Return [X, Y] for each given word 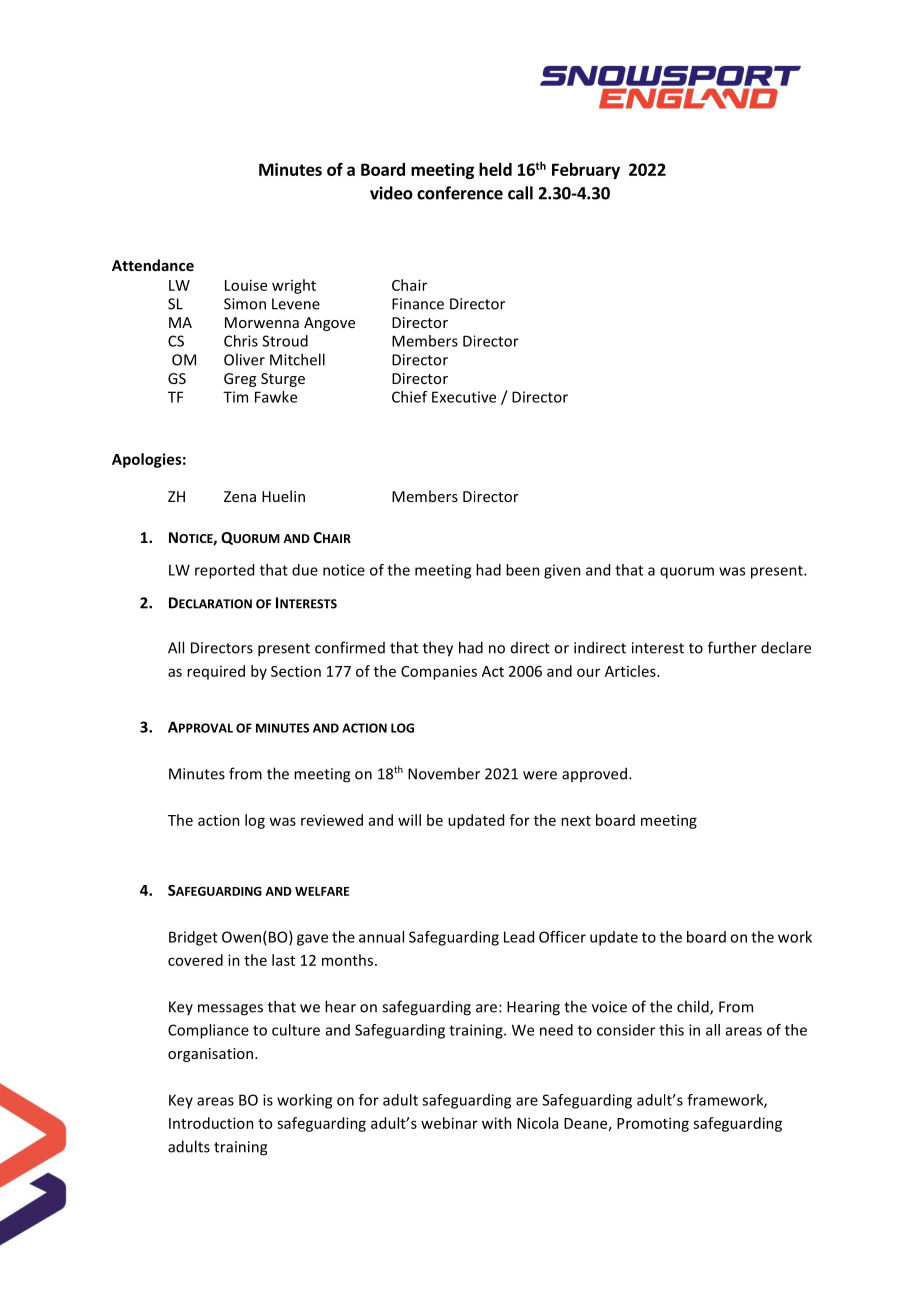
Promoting [653, 1124]
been [523, 570]
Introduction [211, 1123]
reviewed [332, 820]
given [562, 571]
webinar [449, 1123]
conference [460, 193]
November [444, 773]
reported [224, 571]
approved [594, 774]
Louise [246, 285]
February [586, 171]
